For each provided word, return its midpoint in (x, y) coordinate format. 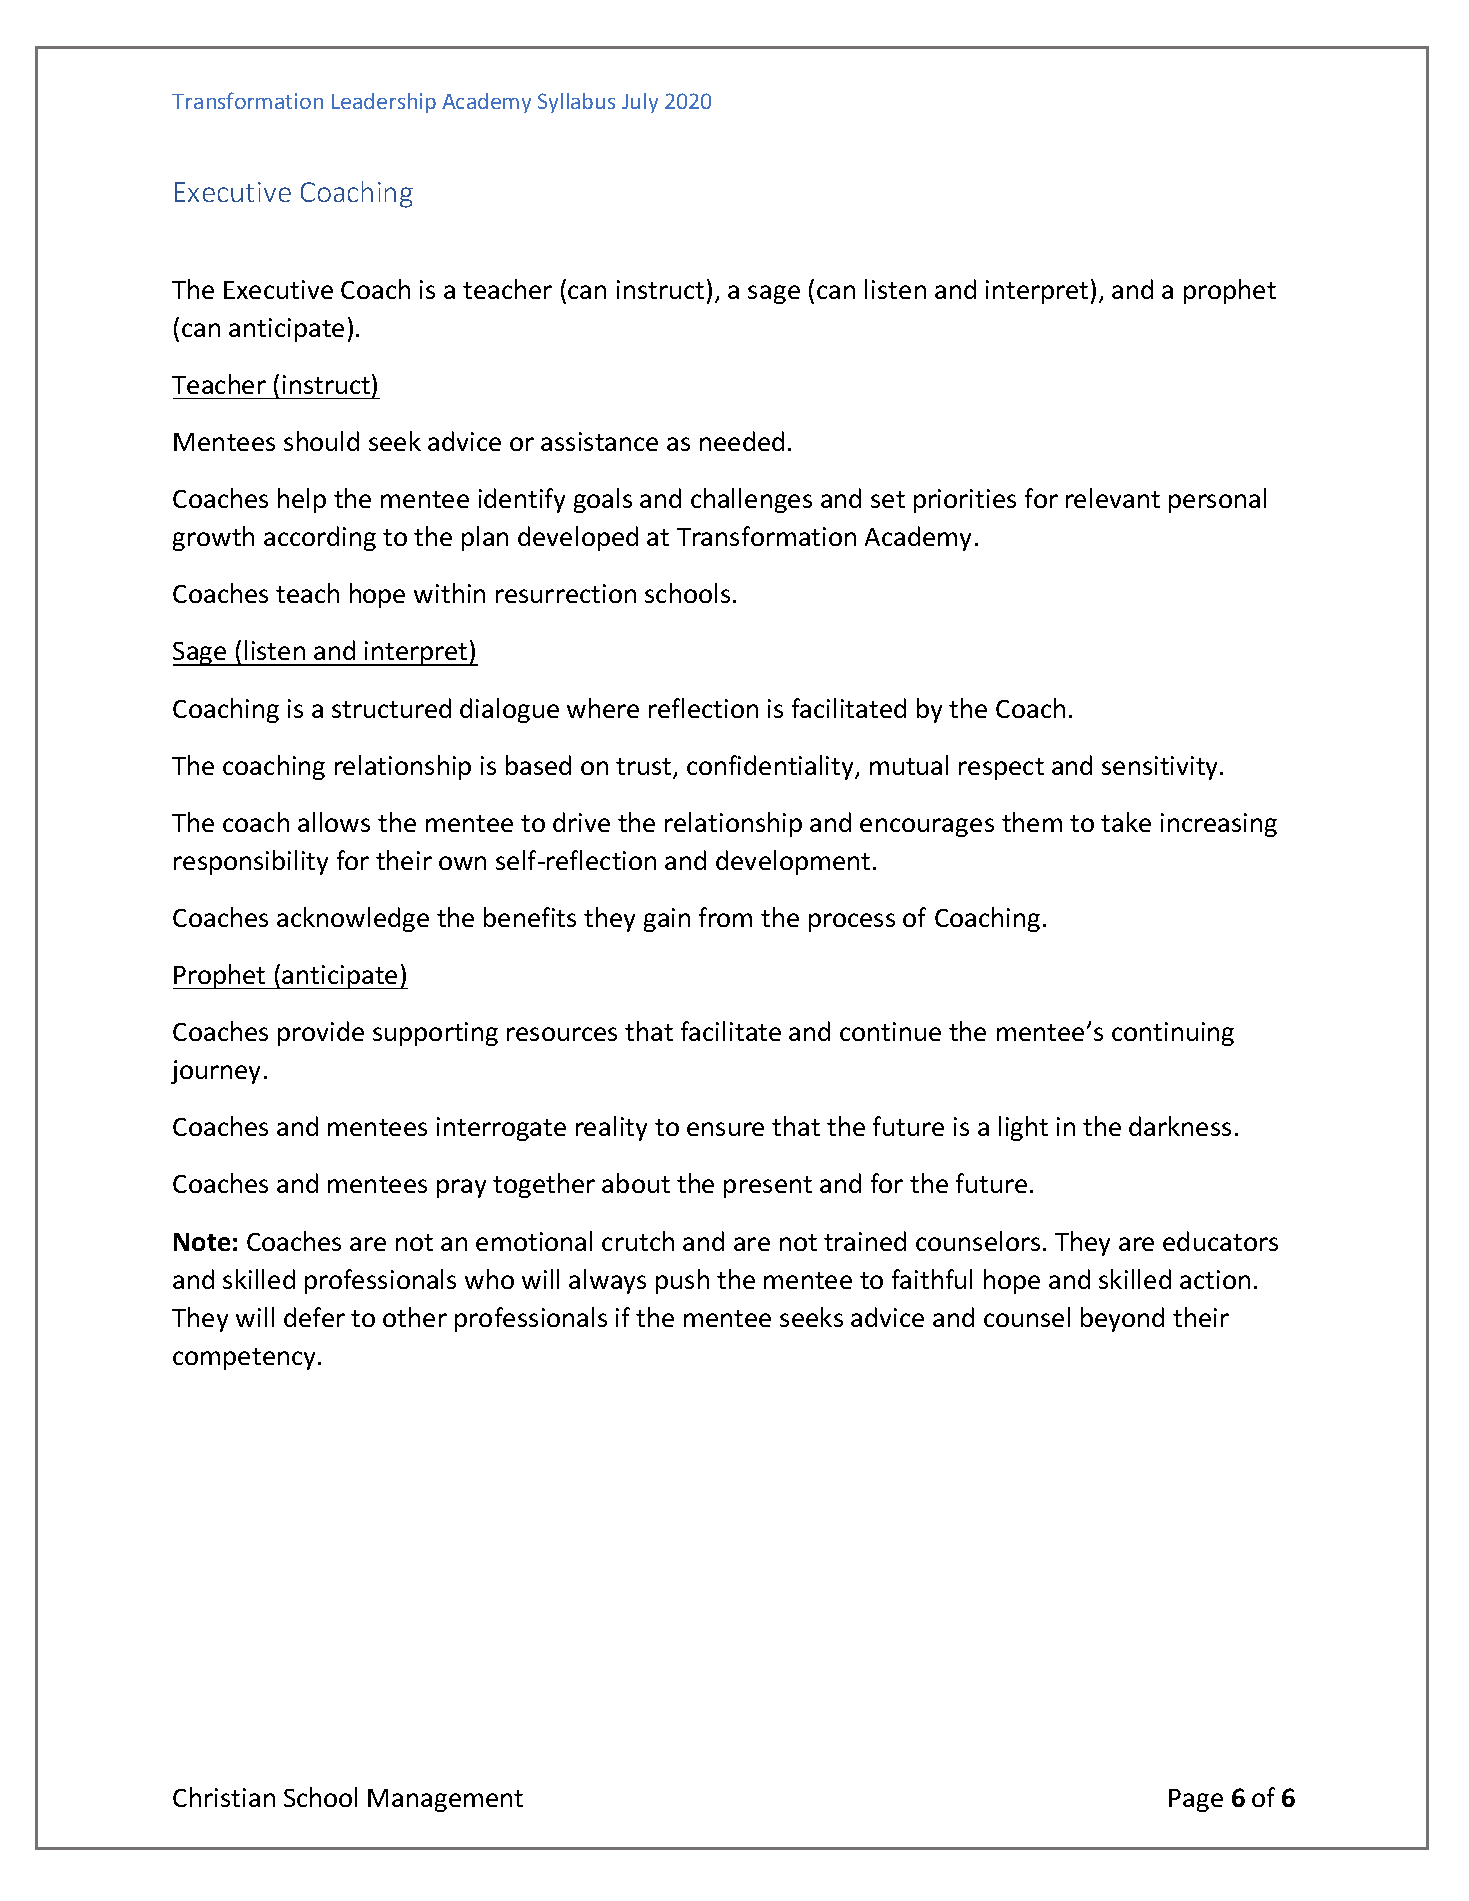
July (640, 103)
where (603, 708)
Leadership (384, 103)
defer (314, 1317)
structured (391, 708)
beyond (1122, 1319)
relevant (1113, 498)
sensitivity (1161, 768)
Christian (224, 1797)
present (768, 1187)
